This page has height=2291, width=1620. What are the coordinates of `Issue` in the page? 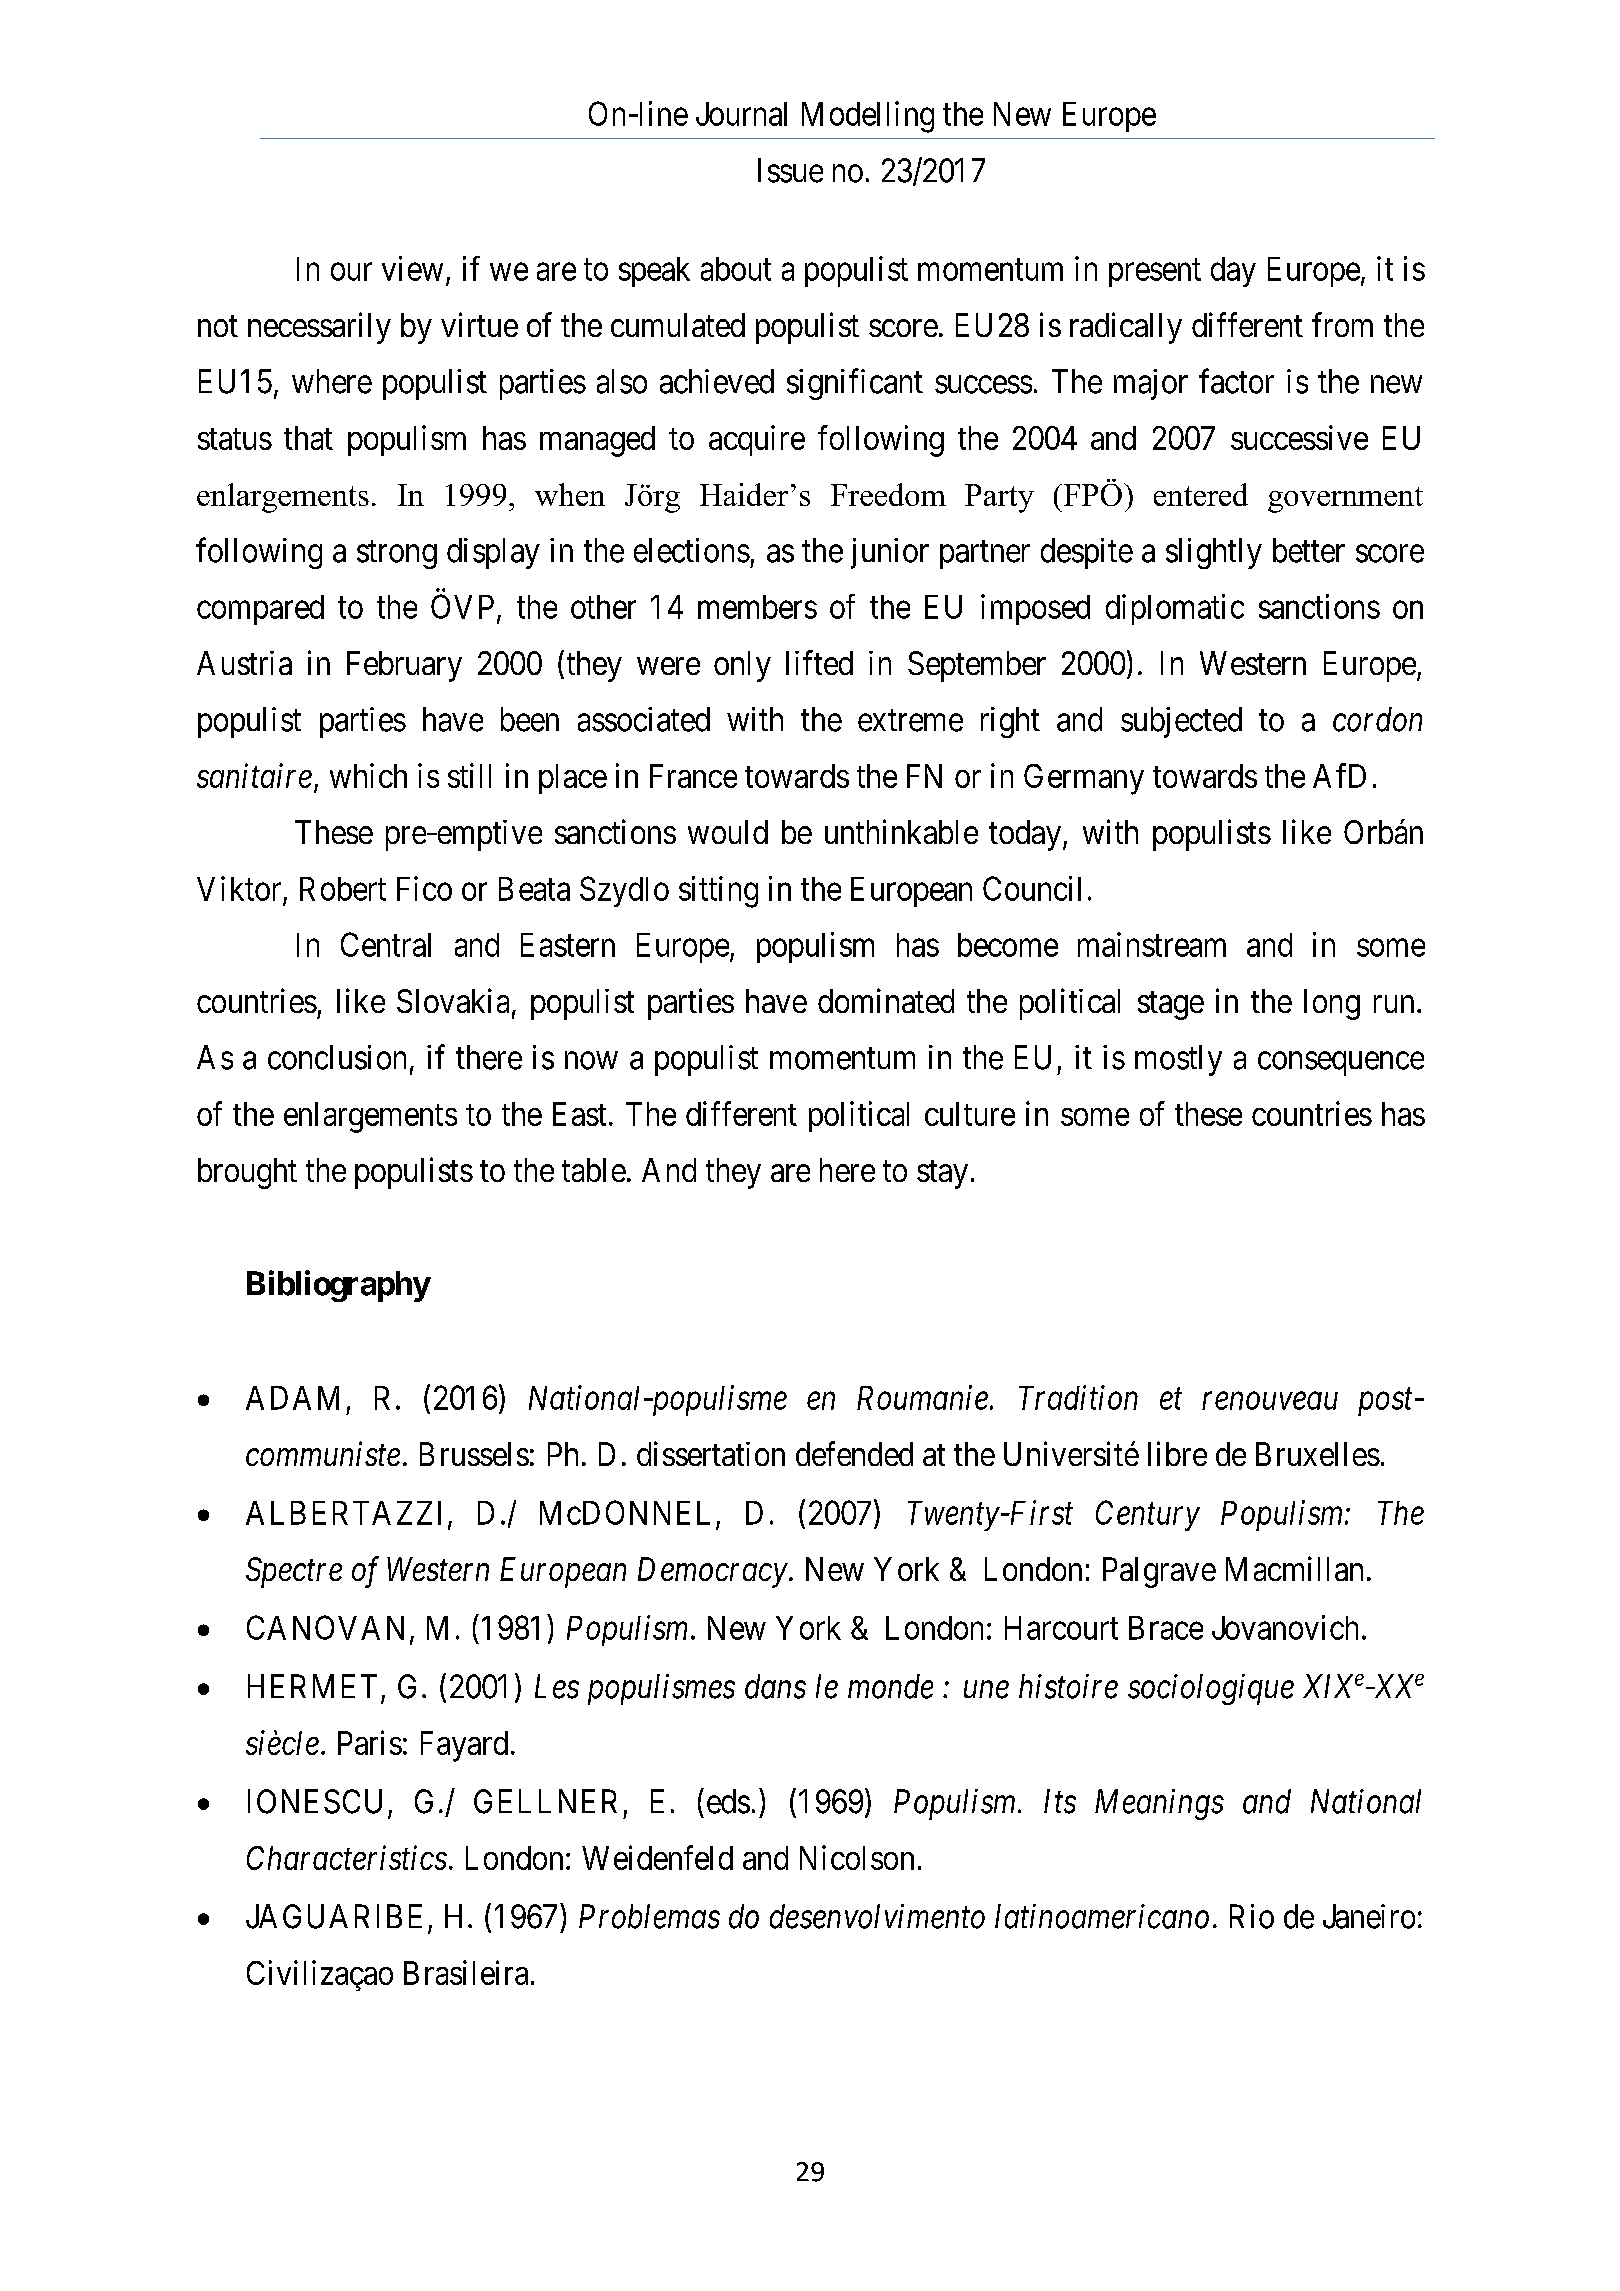 It's located at (790, 170).
